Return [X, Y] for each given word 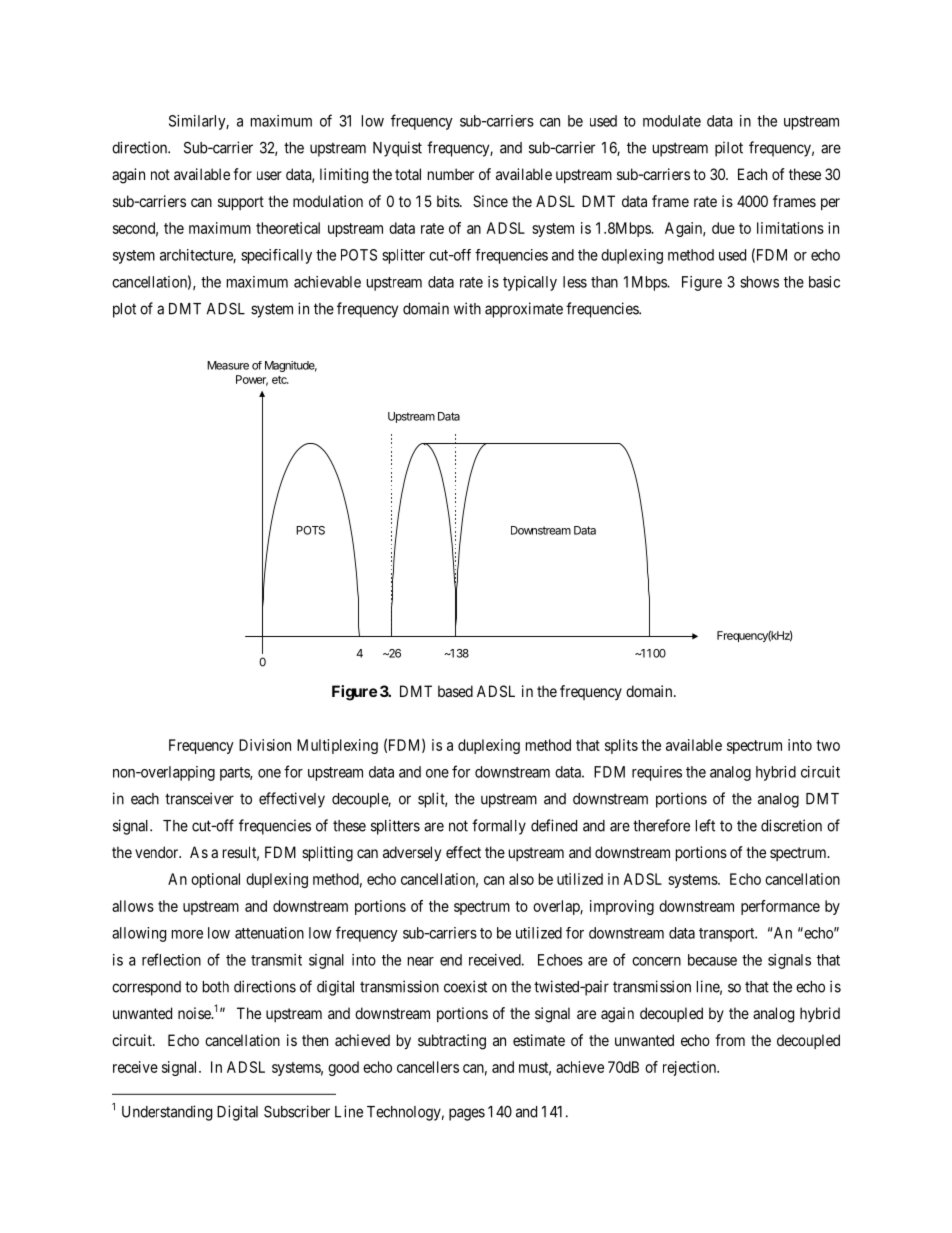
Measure [228, 365]
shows [759, 282]
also [521, 879]
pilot [729, 149]
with [467, 308]
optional [215, 880]
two [828, 745]
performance [780, 907]
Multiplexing [337, 746]
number [451, 174]
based [455, 691]
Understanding [167, 1113]
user [269, 175]
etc [280, 380]
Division [265, 745]
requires [657, 773]
